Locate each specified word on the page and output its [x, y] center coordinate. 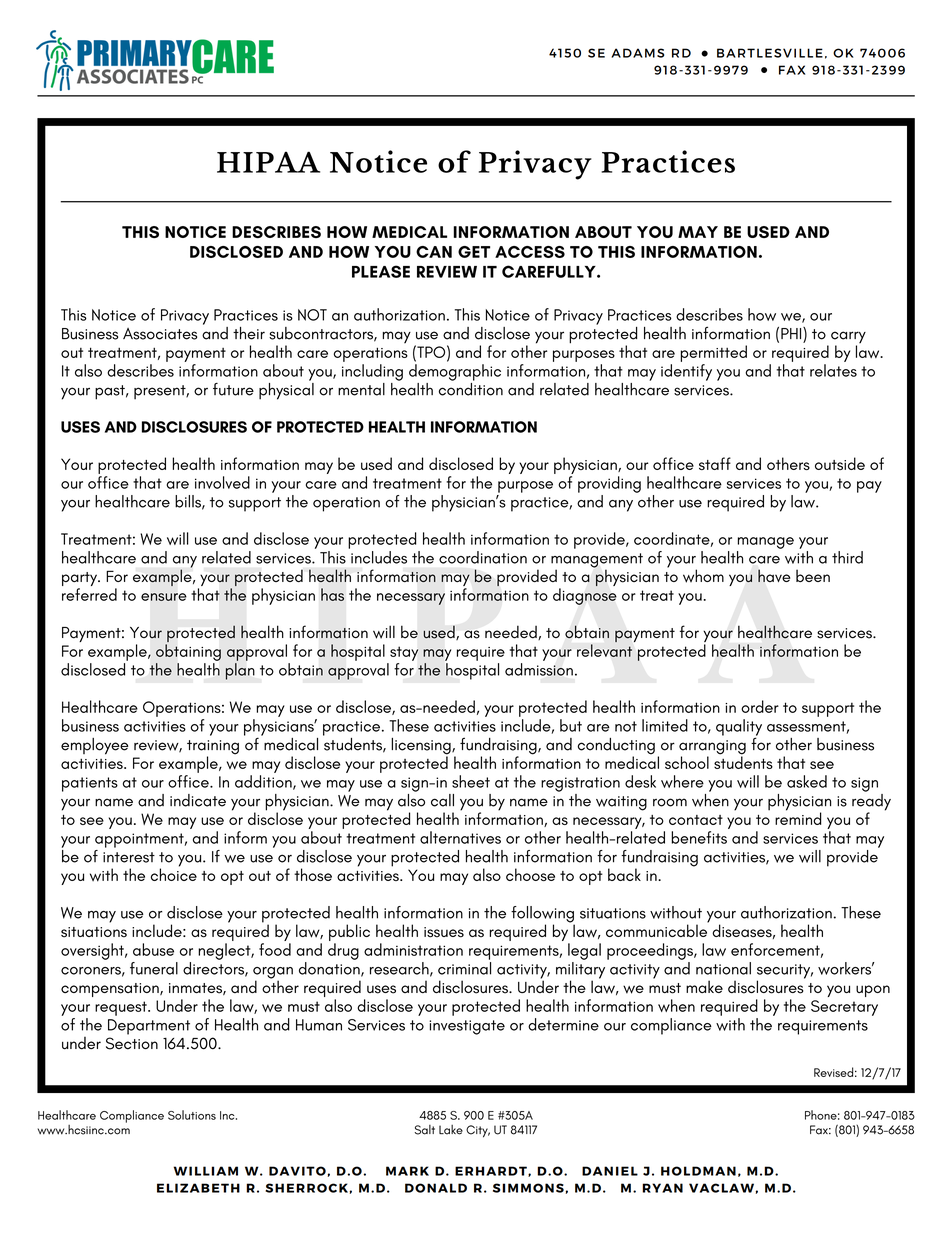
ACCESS [530, 252]
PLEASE [381, 271]
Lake [451, 1130]
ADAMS [637, 53]
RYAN [662, 1188]
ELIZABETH [198, 1188]
